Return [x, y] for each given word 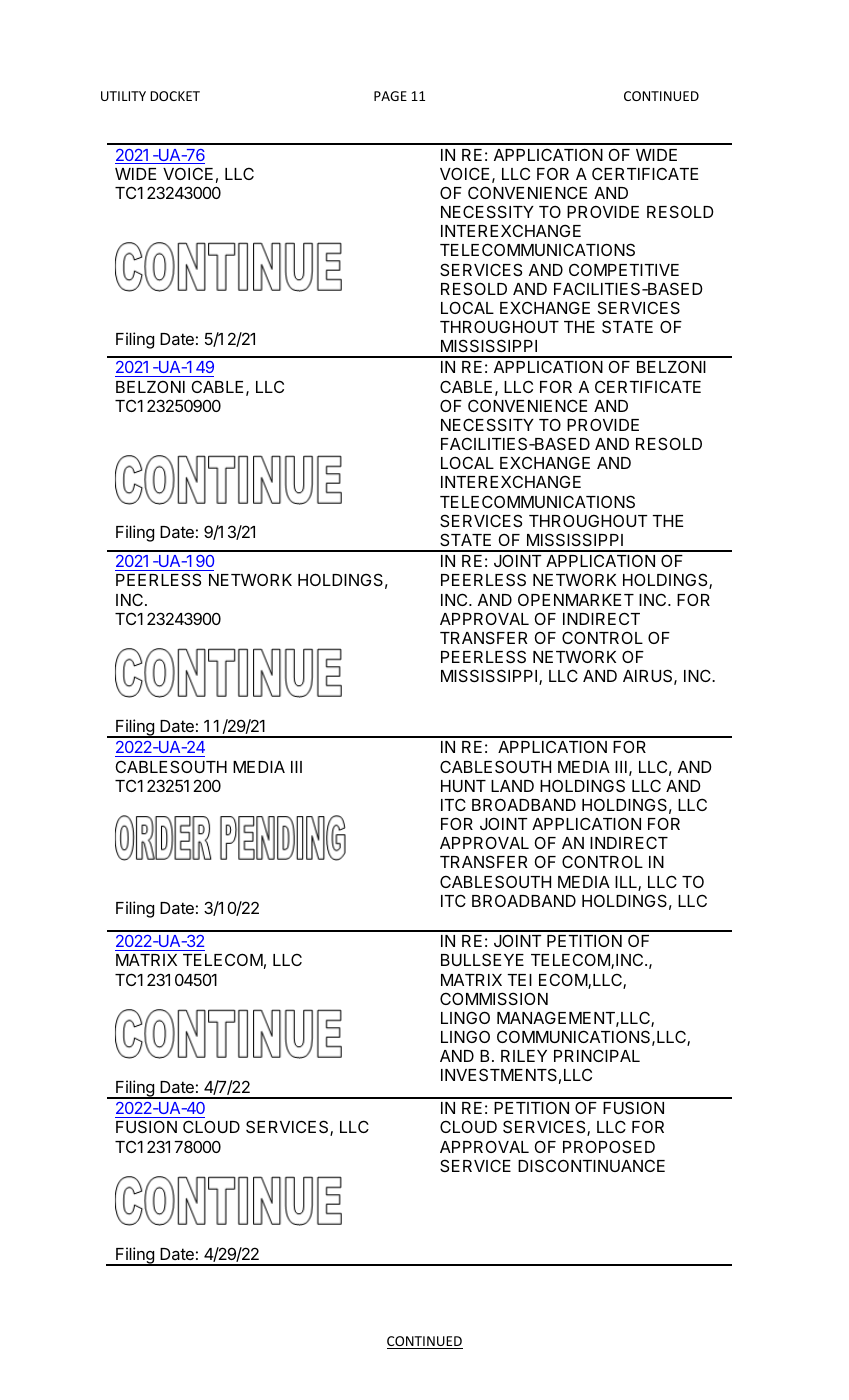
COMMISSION [494, 998]
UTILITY [123, 96]
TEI [519, 980]
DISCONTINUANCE [591, 1165]
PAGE [390, 96]
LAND [512, 786]
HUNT [463, 786]
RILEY [524, 1056]
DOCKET [175, 96]
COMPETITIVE [624, 269]
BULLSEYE [482, 959]
